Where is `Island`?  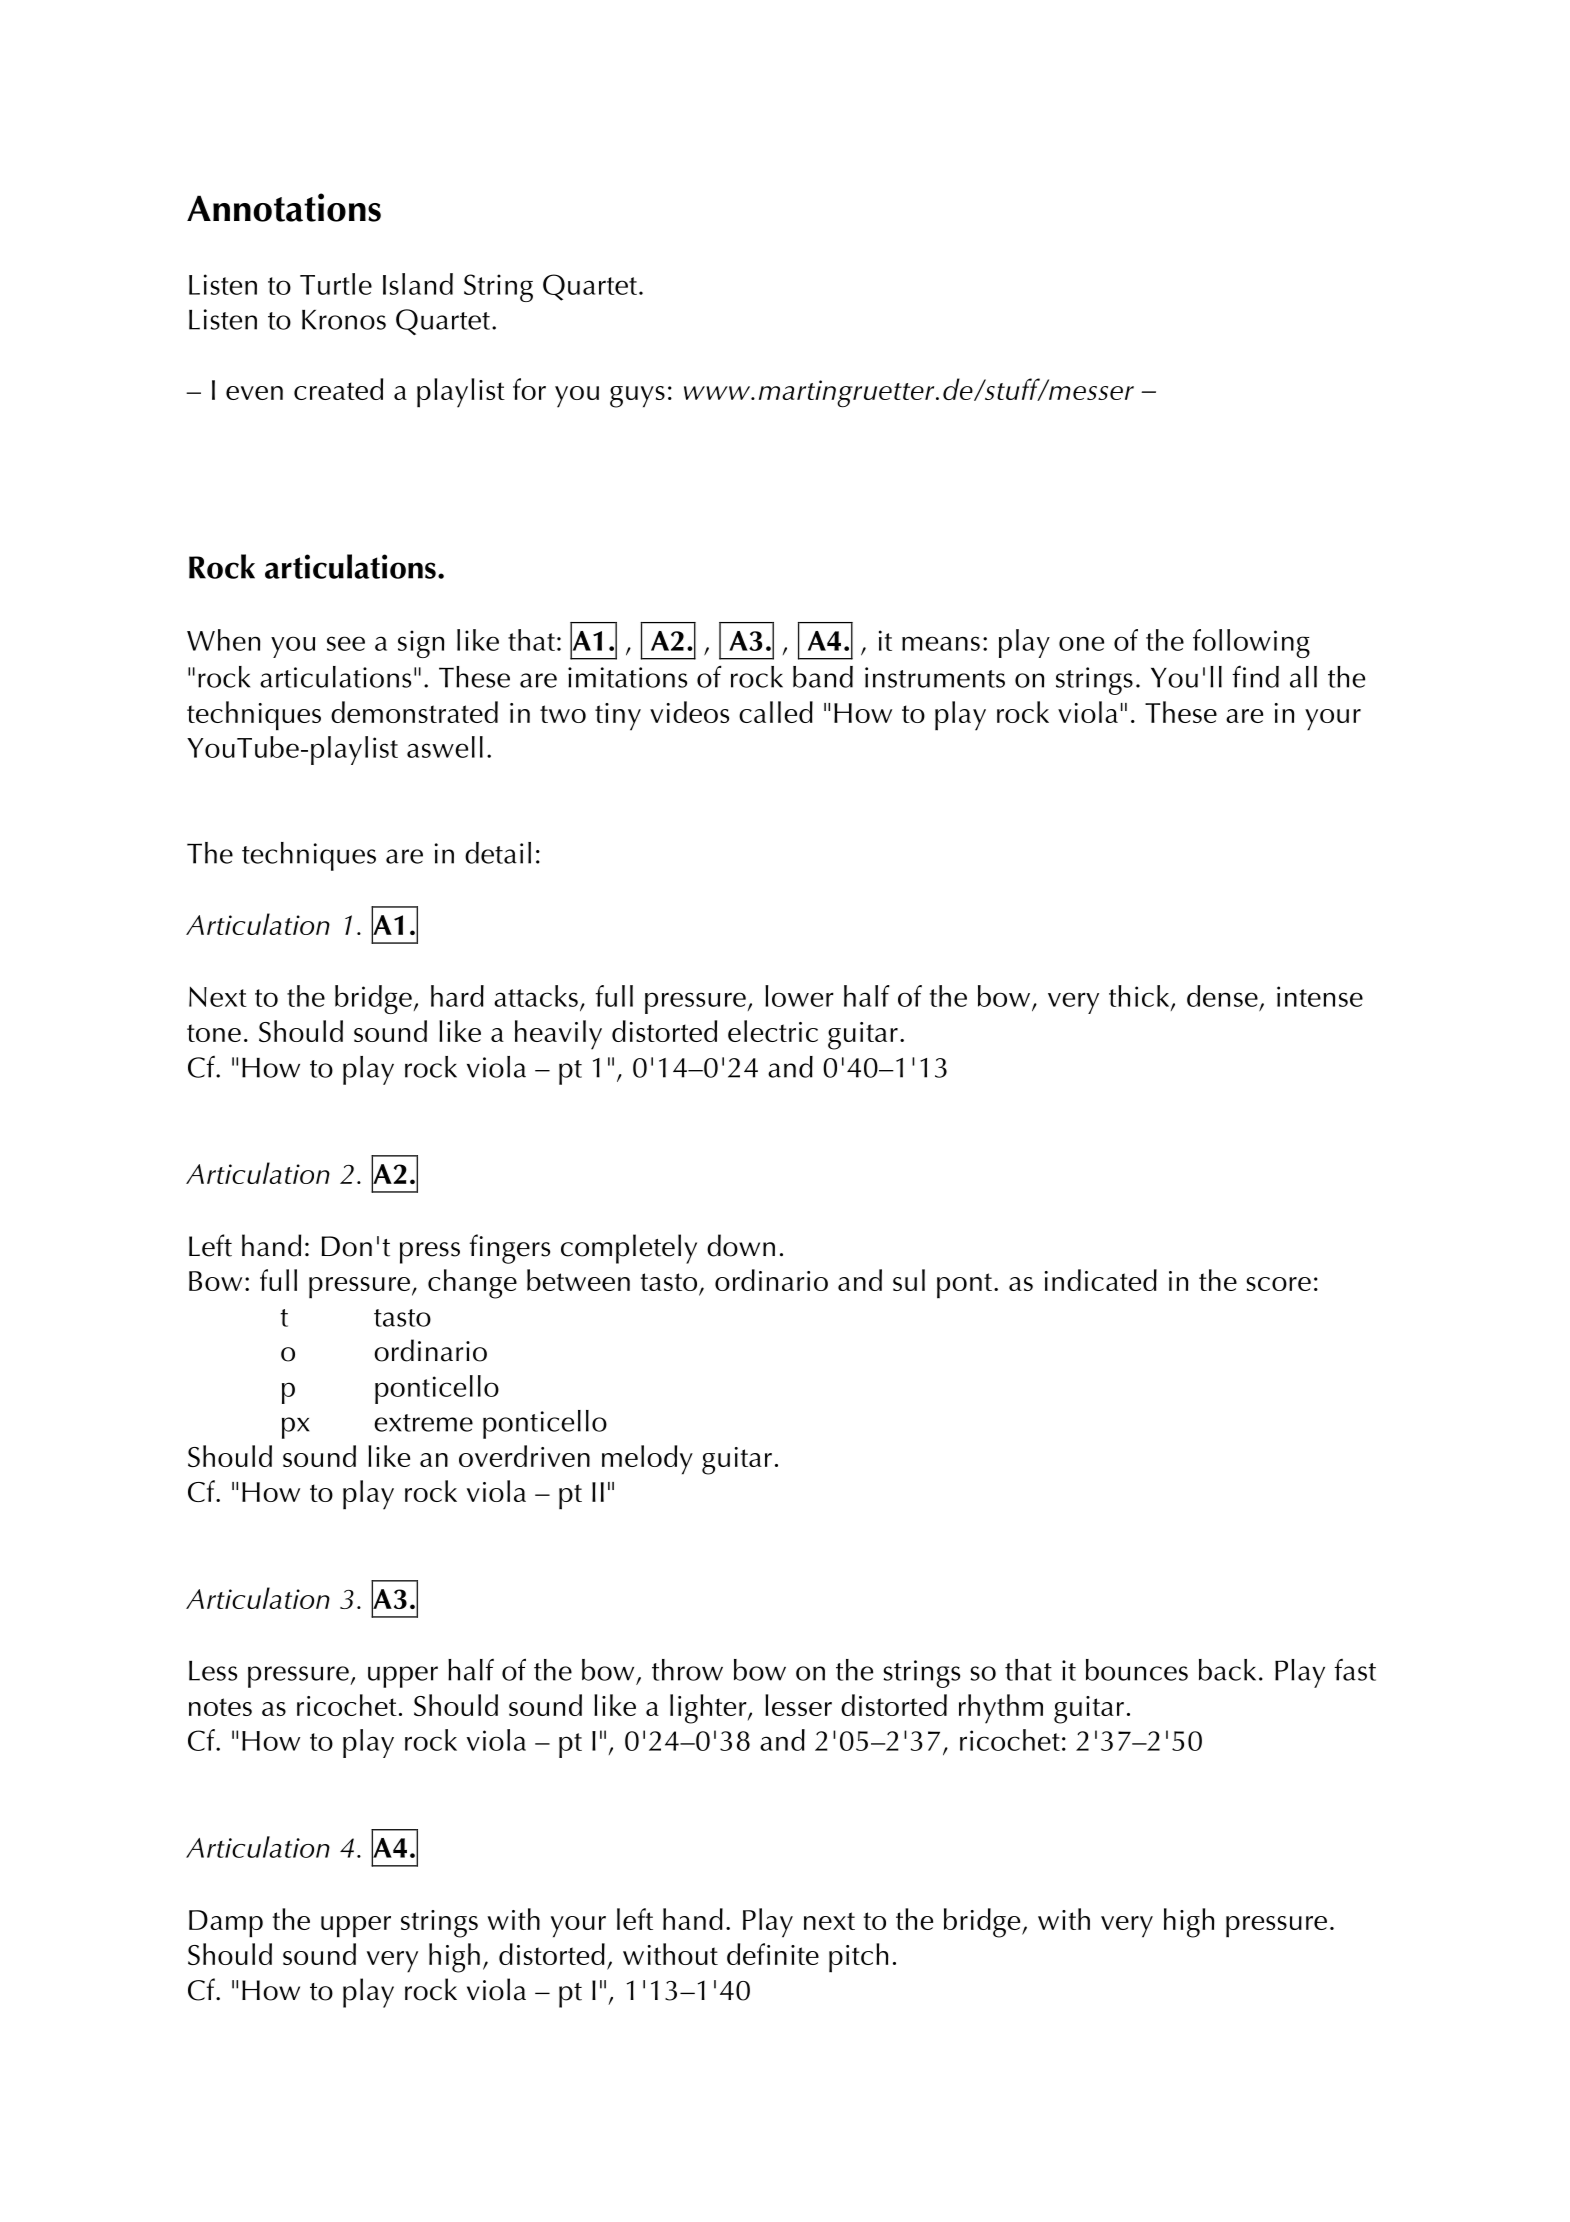 Island is located at coordinates (418, 284).
